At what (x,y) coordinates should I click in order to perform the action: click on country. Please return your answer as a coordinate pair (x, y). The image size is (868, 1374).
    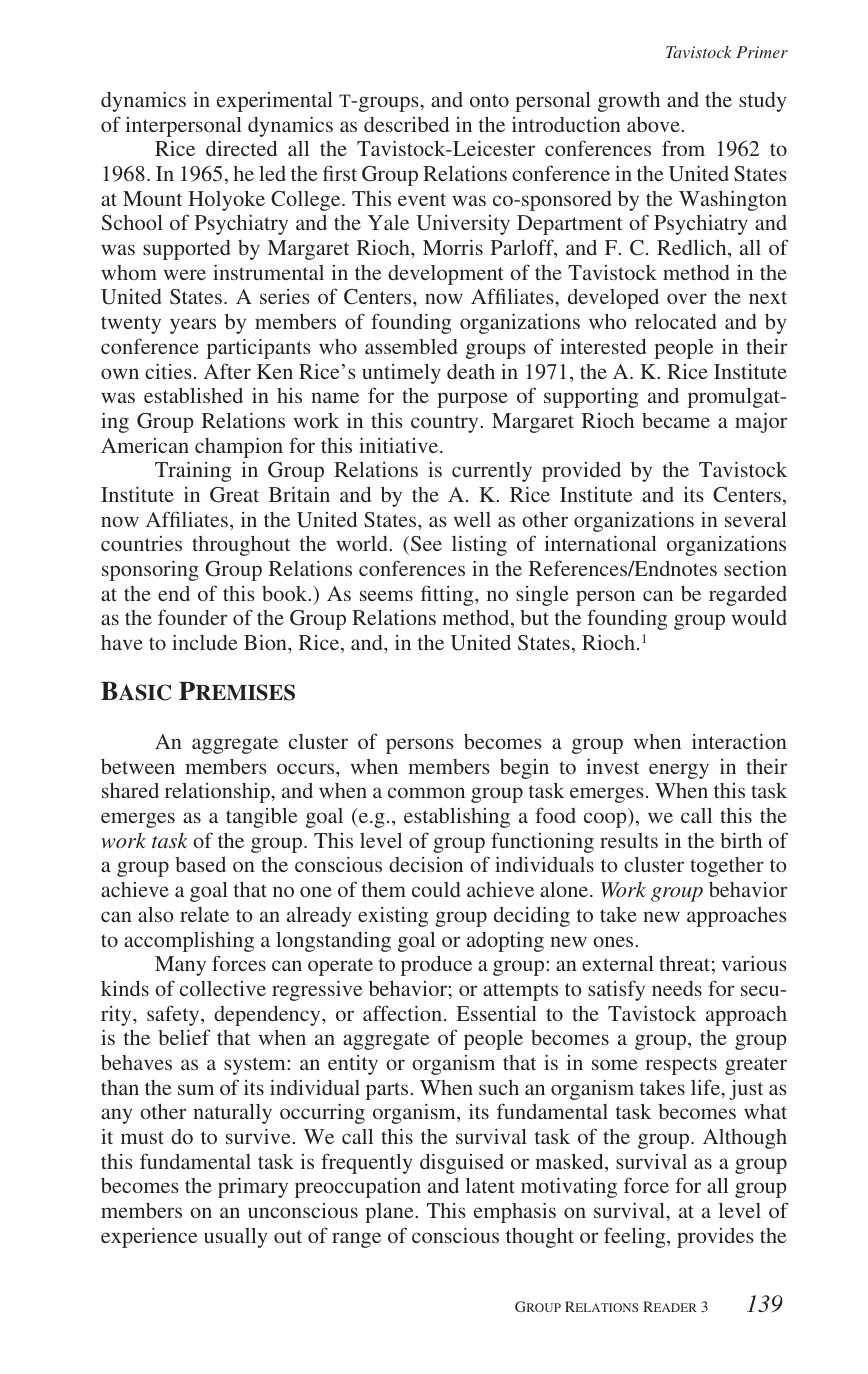
    Looking at the image, I should click on (444, 424).
